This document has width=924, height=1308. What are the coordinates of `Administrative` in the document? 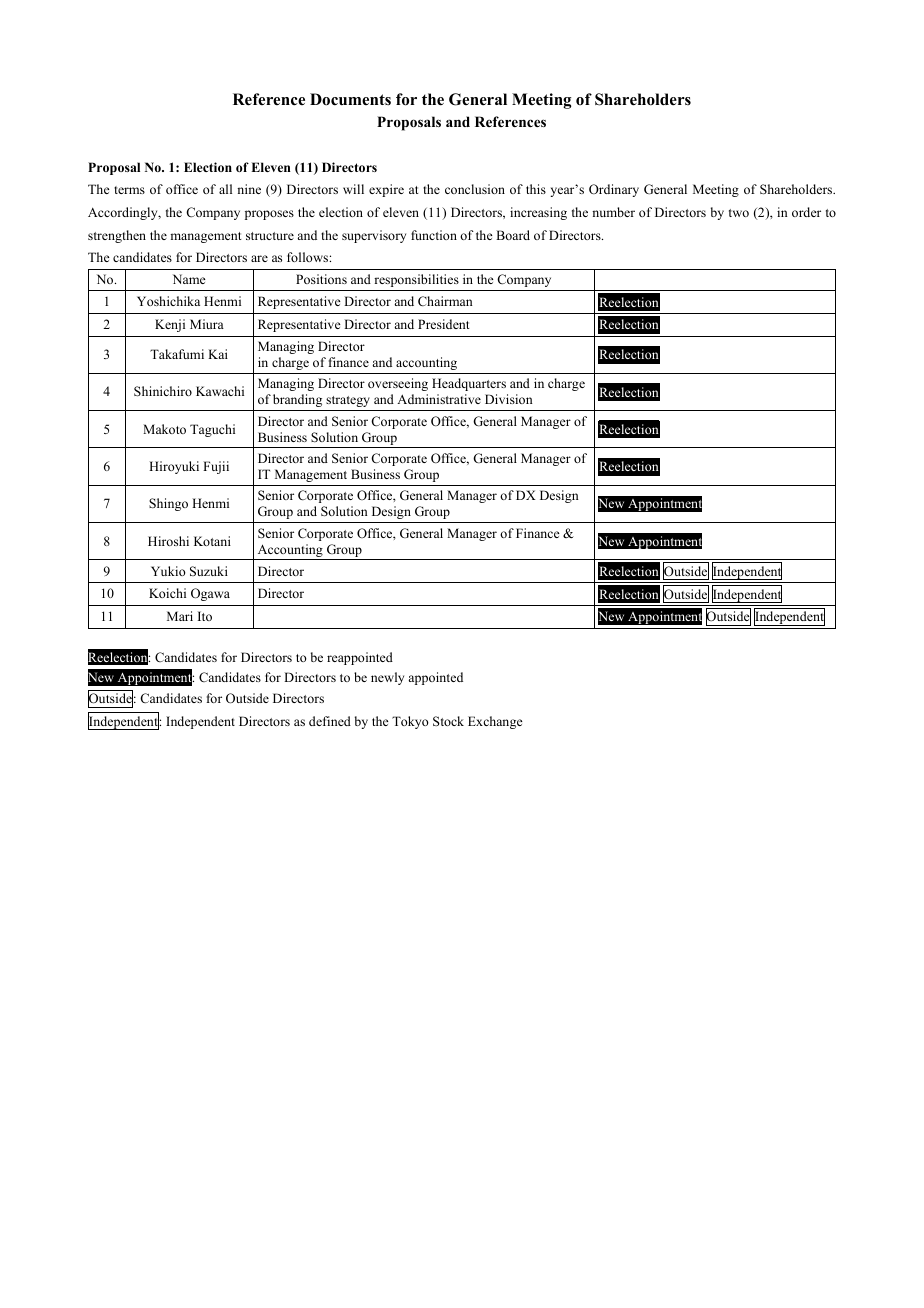 It's located at (439, 399).
